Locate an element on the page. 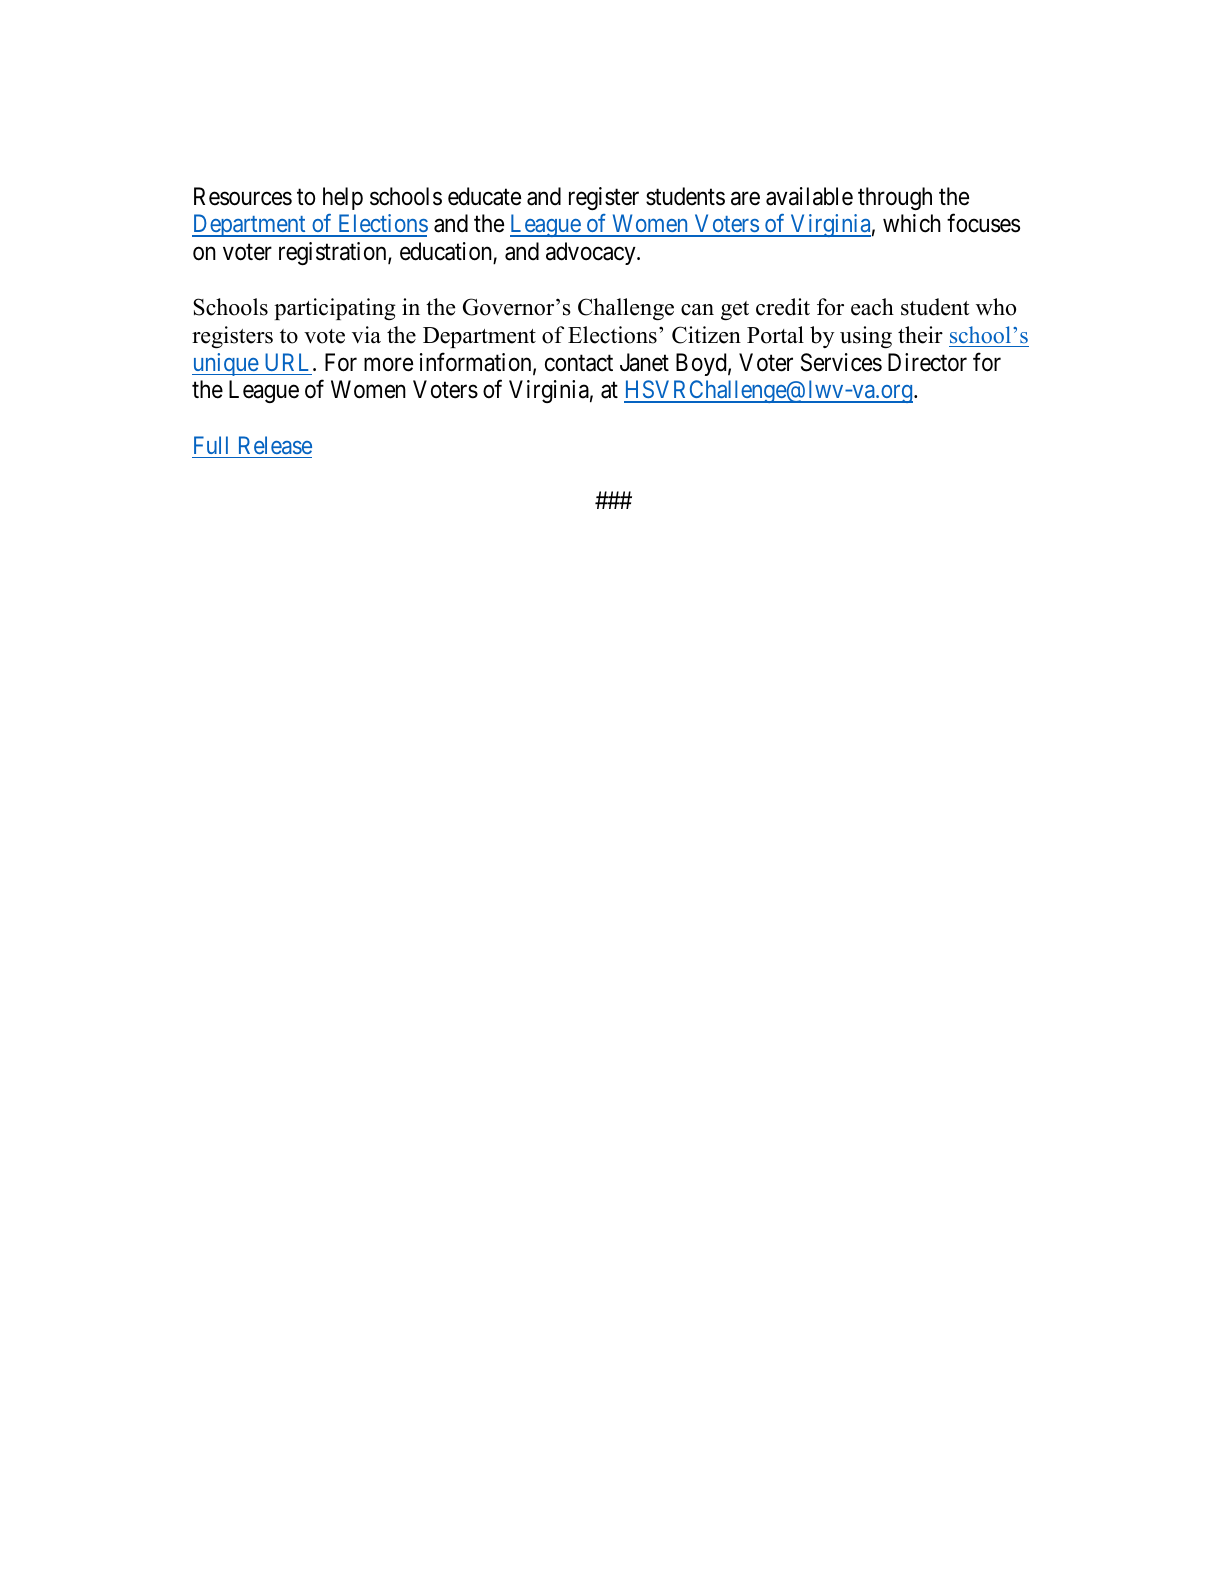 Image resolution: width=1226 pixels, height=1587 pixels. which is located at coordinates (912, 223).
